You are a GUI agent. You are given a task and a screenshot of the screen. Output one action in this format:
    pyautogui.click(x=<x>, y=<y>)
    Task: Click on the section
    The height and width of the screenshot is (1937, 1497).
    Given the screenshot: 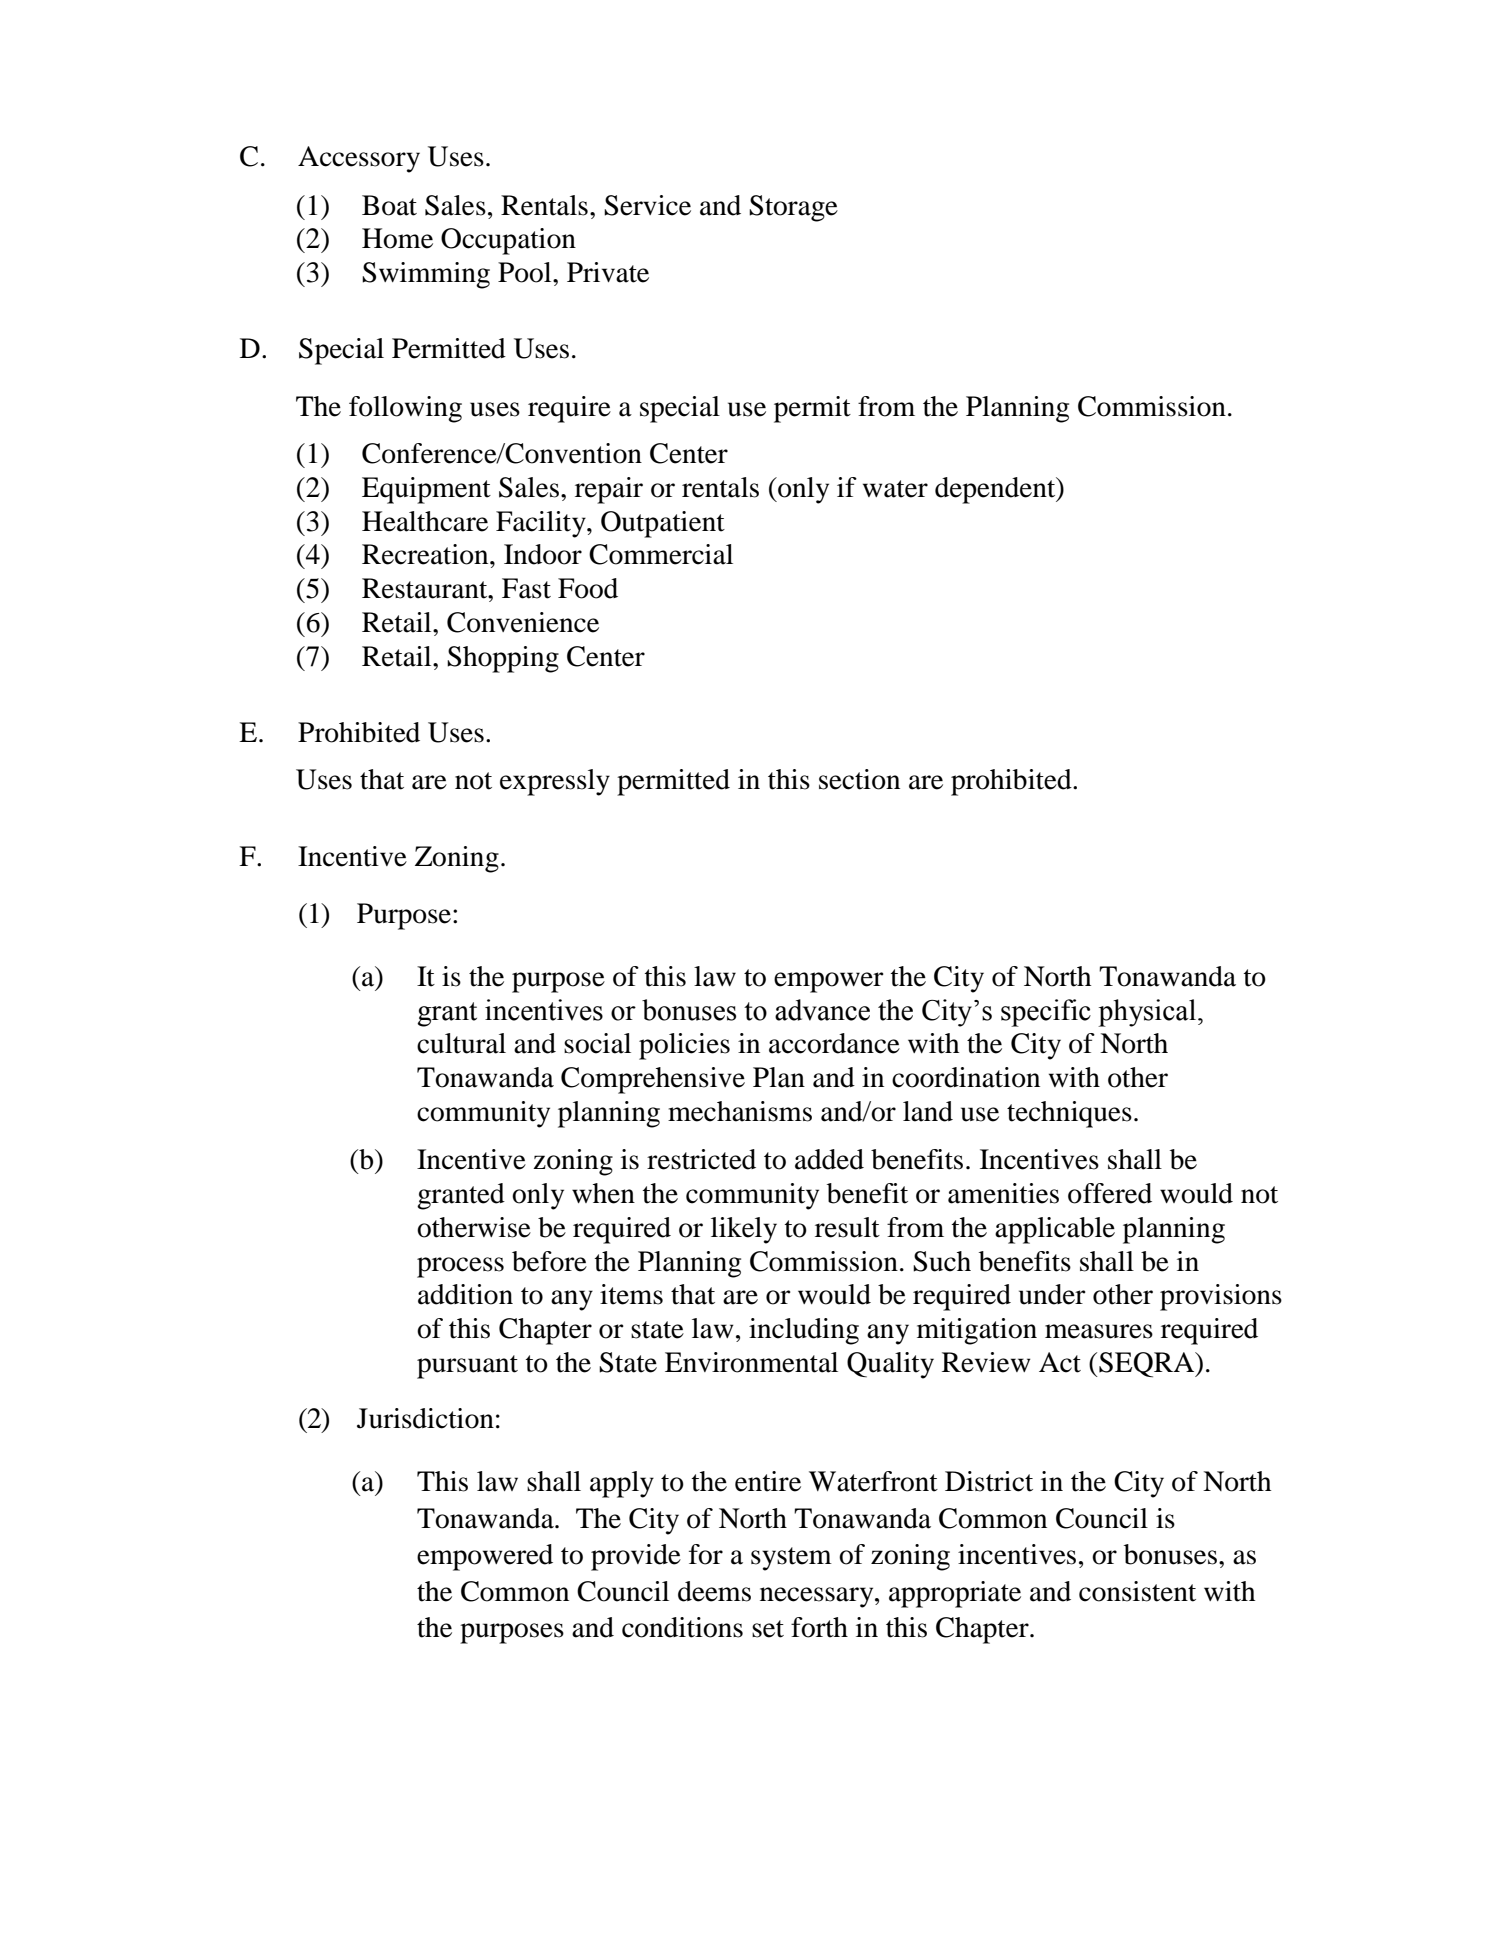 What is the action you would take?
    pyautogui.click(x=859, y=779)
